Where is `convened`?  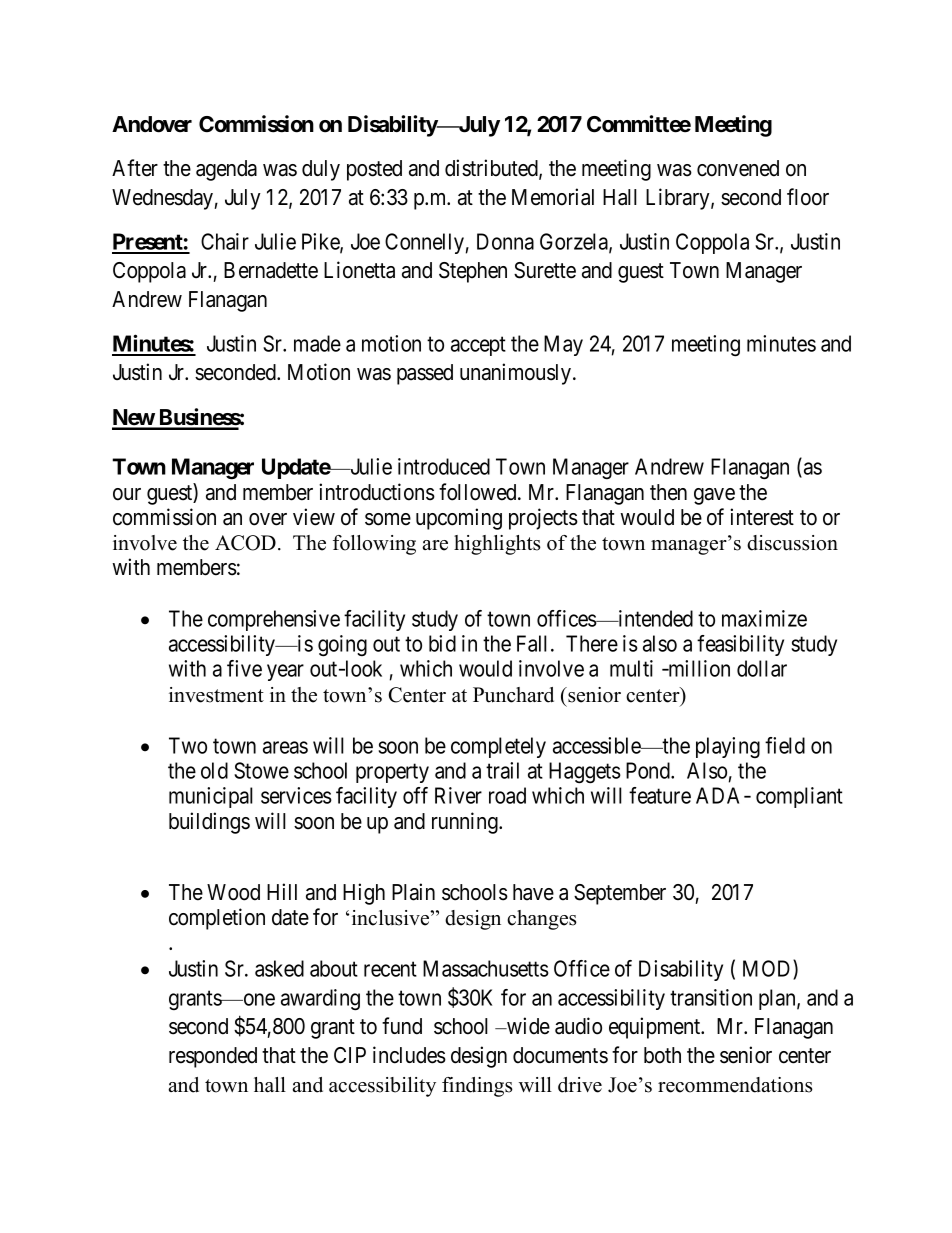
convened is located at coordinates (738, 168).
